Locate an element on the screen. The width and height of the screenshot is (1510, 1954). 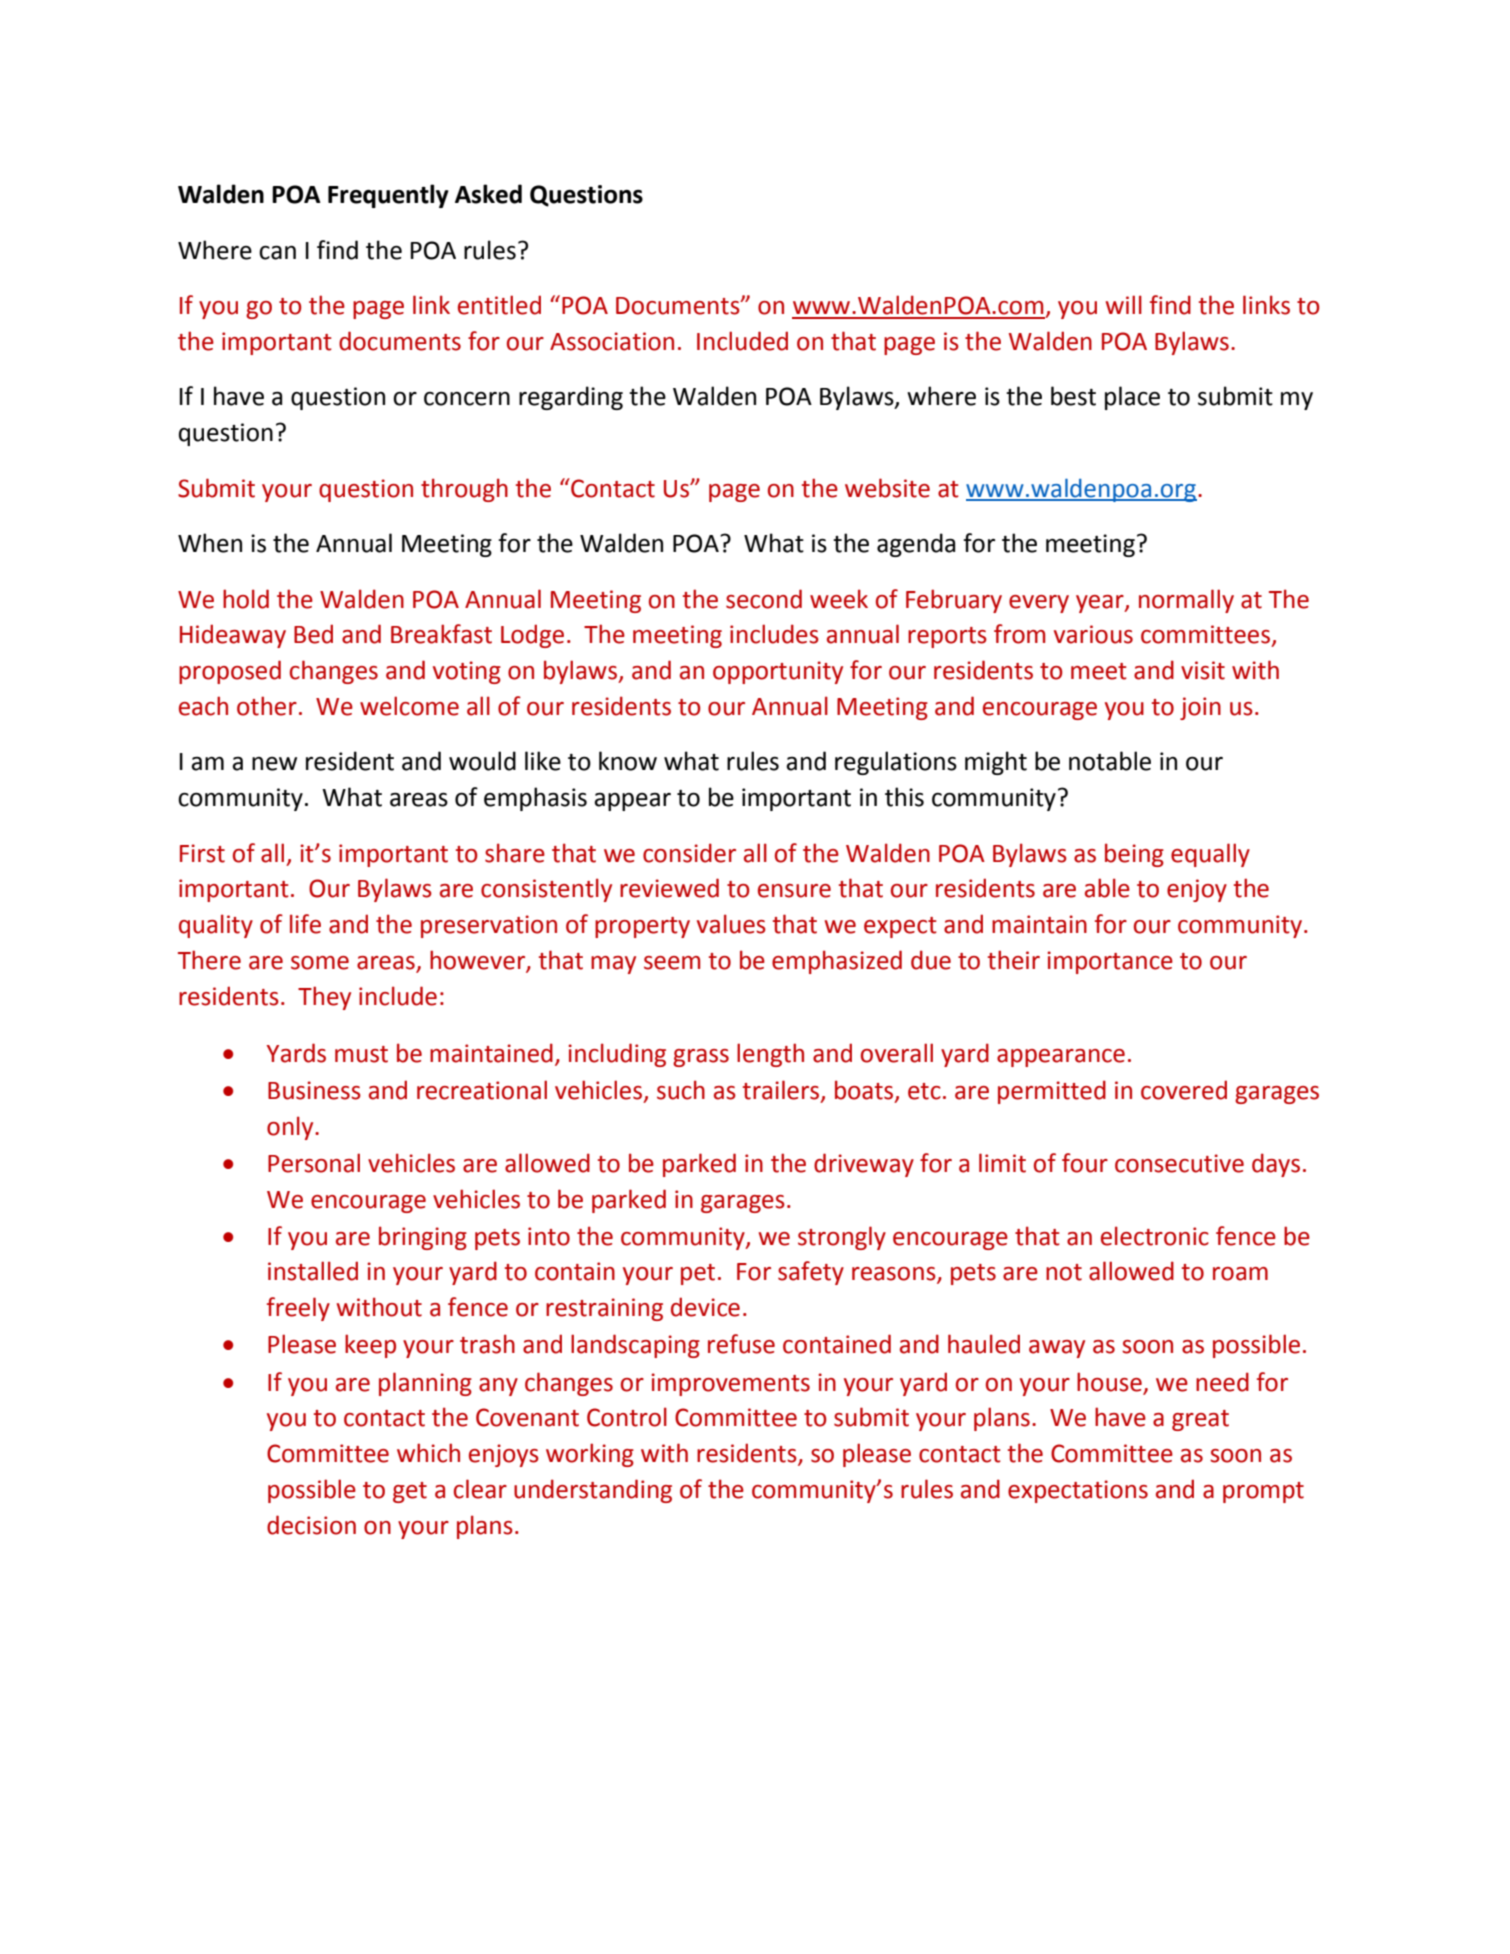
Association is located at coordinates (612, 341).
